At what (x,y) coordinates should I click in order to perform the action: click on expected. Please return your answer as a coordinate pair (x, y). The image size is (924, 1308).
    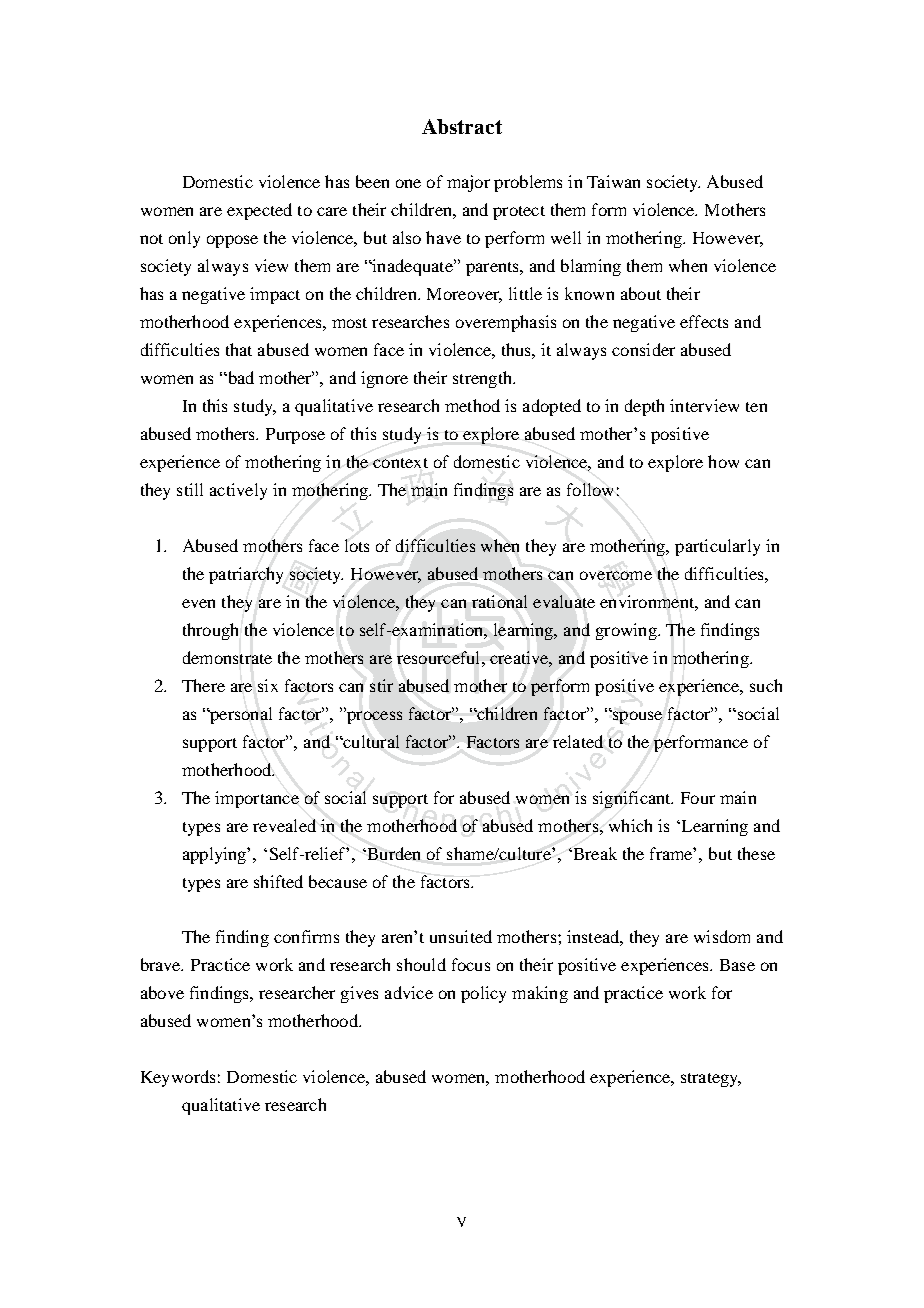
    Looking at the image, I should click on (259, 211).
